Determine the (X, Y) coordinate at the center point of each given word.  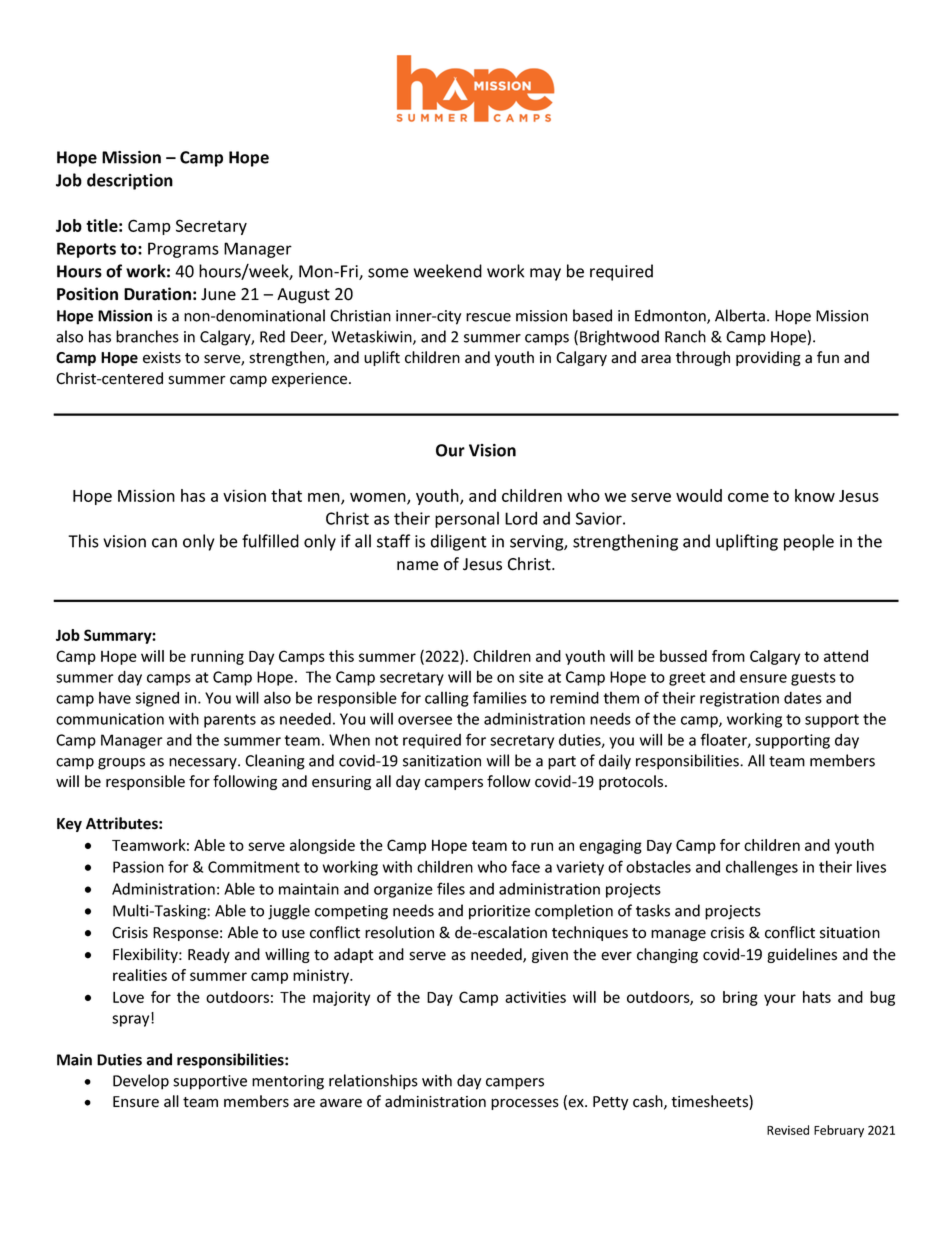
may (545, 274)
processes (525, 1104)
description (130, 181)
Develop (141, 1082)
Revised (788, 1130)
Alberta (740, 315)
